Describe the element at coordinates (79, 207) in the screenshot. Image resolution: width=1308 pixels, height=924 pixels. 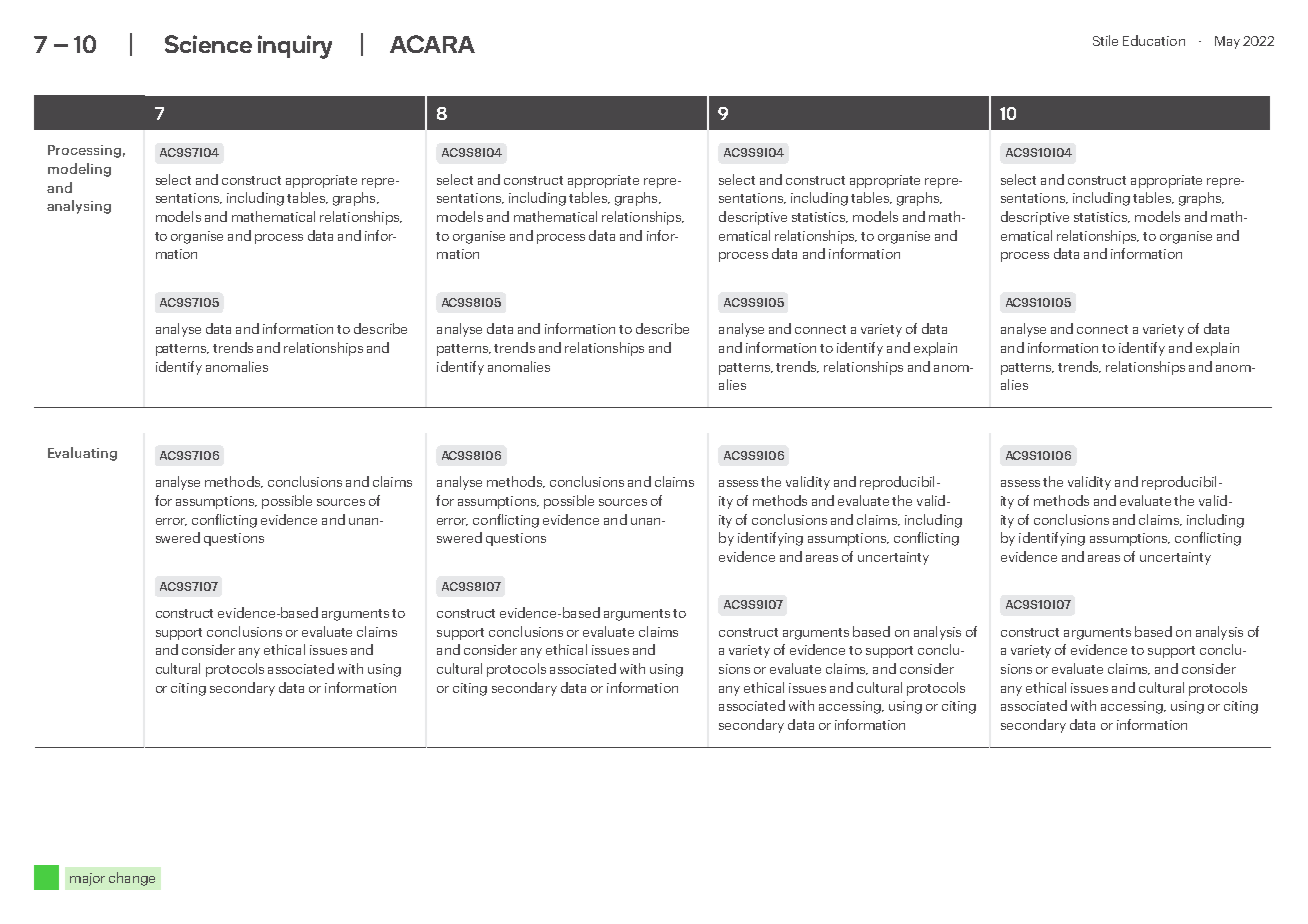
I see `analysing` at that location.
